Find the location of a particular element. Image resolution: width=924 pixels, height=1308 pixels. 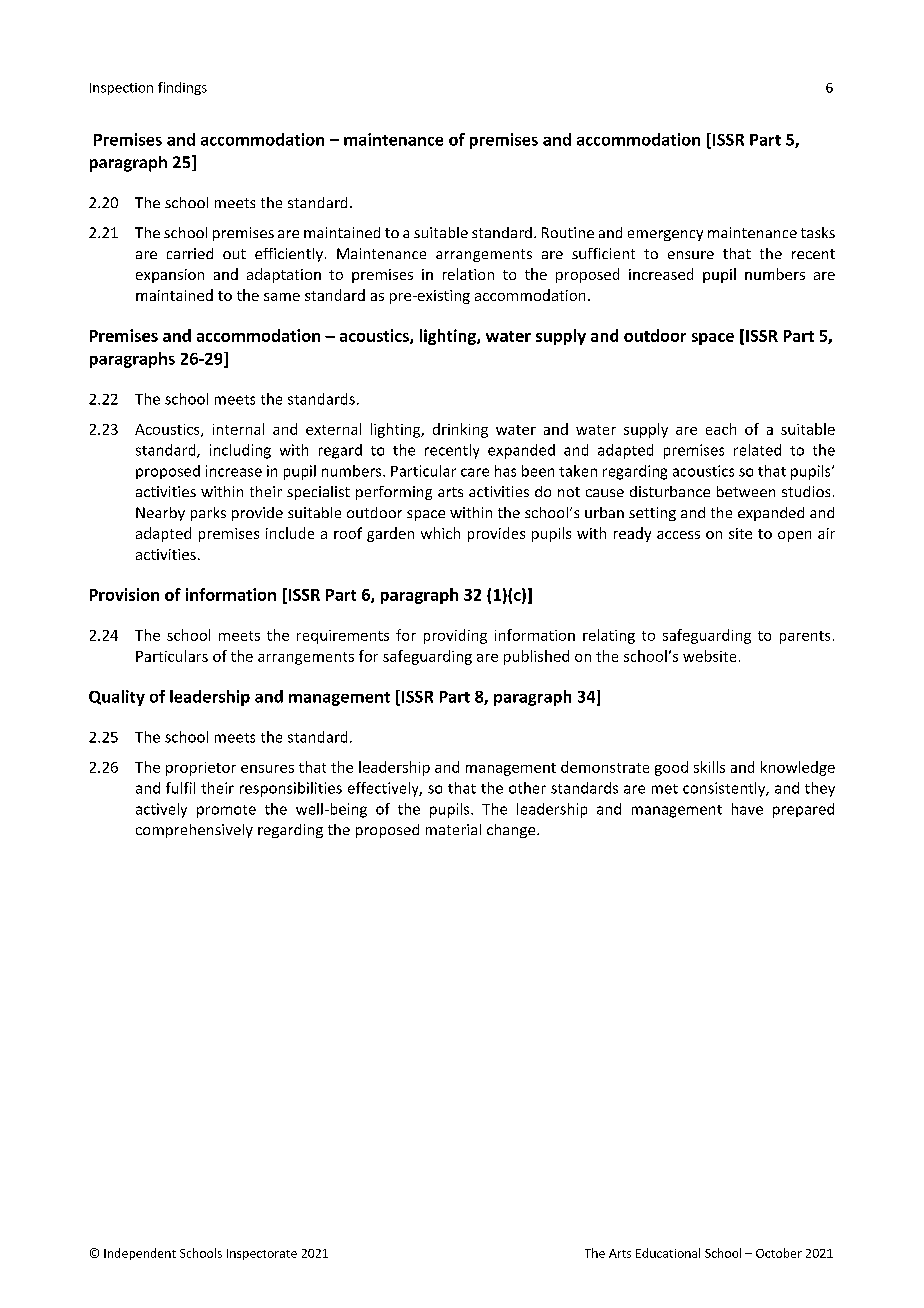

have is located at coordinates (747, 809).
